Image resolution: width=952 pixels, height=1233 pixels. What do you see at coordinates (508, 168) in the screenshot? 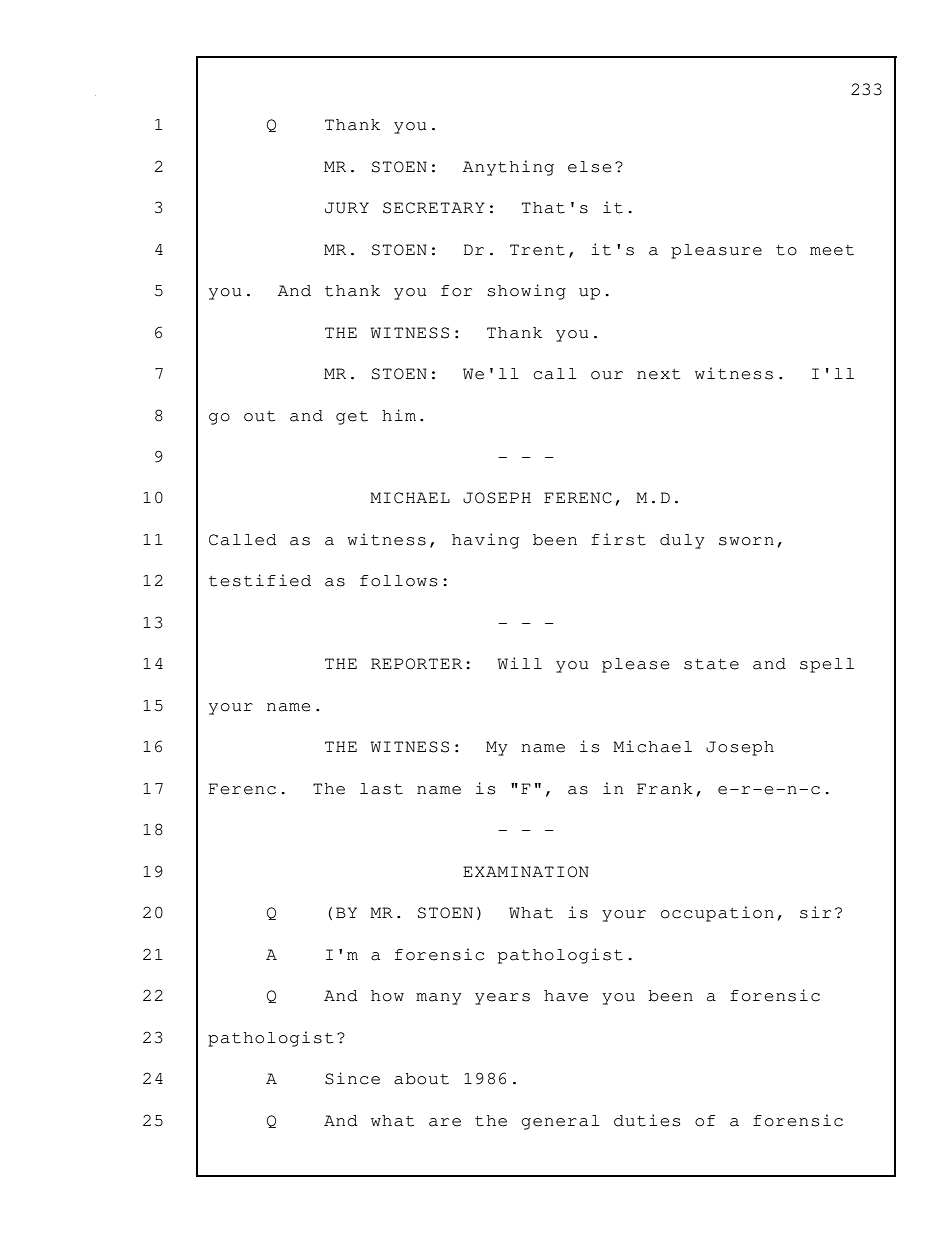
I see `Anything` at bounding box center [508, 168].
